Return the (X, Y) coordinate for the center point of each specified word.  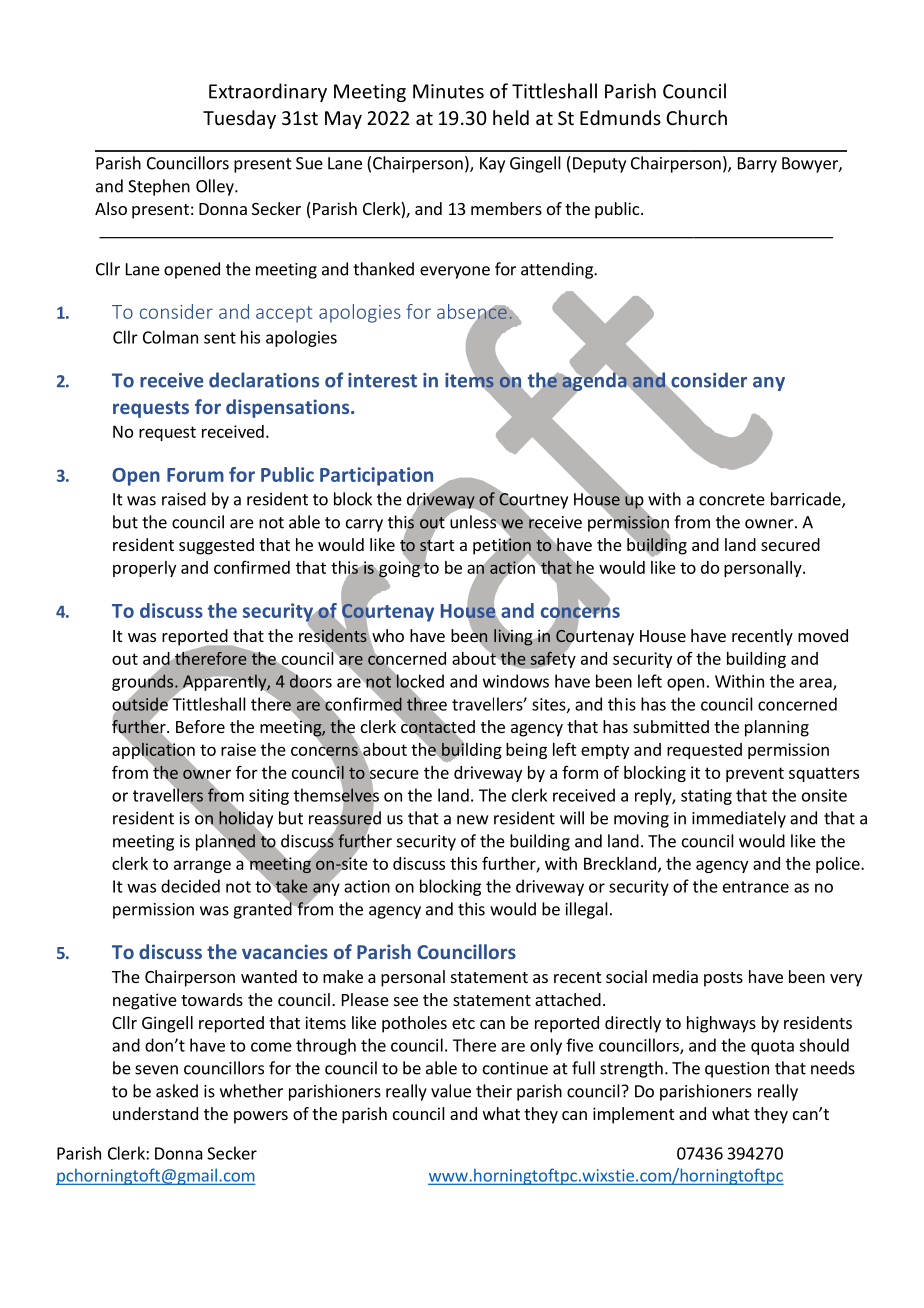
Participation (376, 476)
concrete (732, 500)
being (526, 751)
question (737, 1070)
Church (696, 117)
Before (200, 726)
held (511, 117)
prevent (755, 774)
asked (177, 1091)
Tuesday (239, 119)
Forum (195, 475)
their (494, 1091)
